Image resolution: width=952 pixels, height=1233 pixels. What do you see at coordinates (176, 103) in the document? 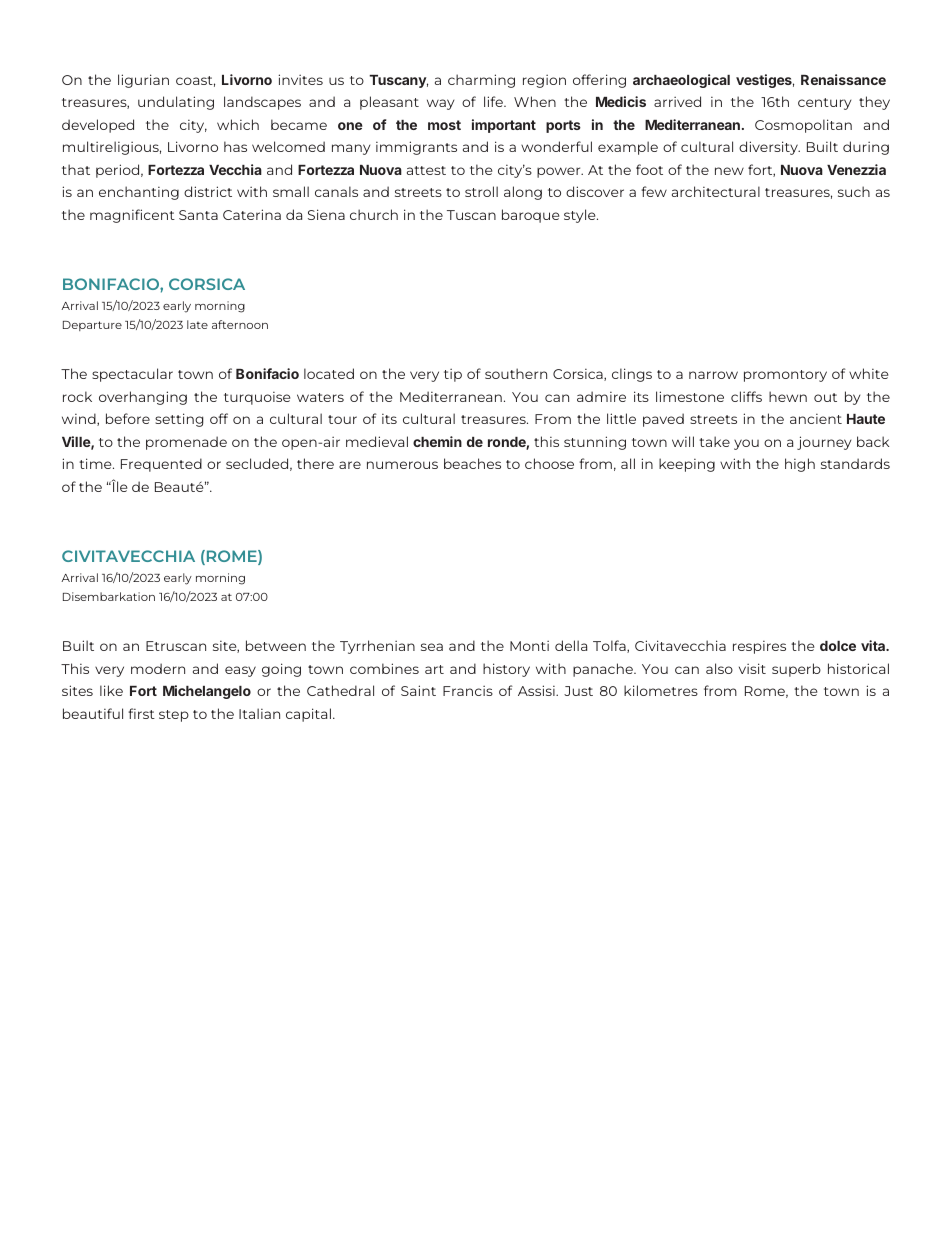
I see `undulating` at bounding box center [176, 103].
